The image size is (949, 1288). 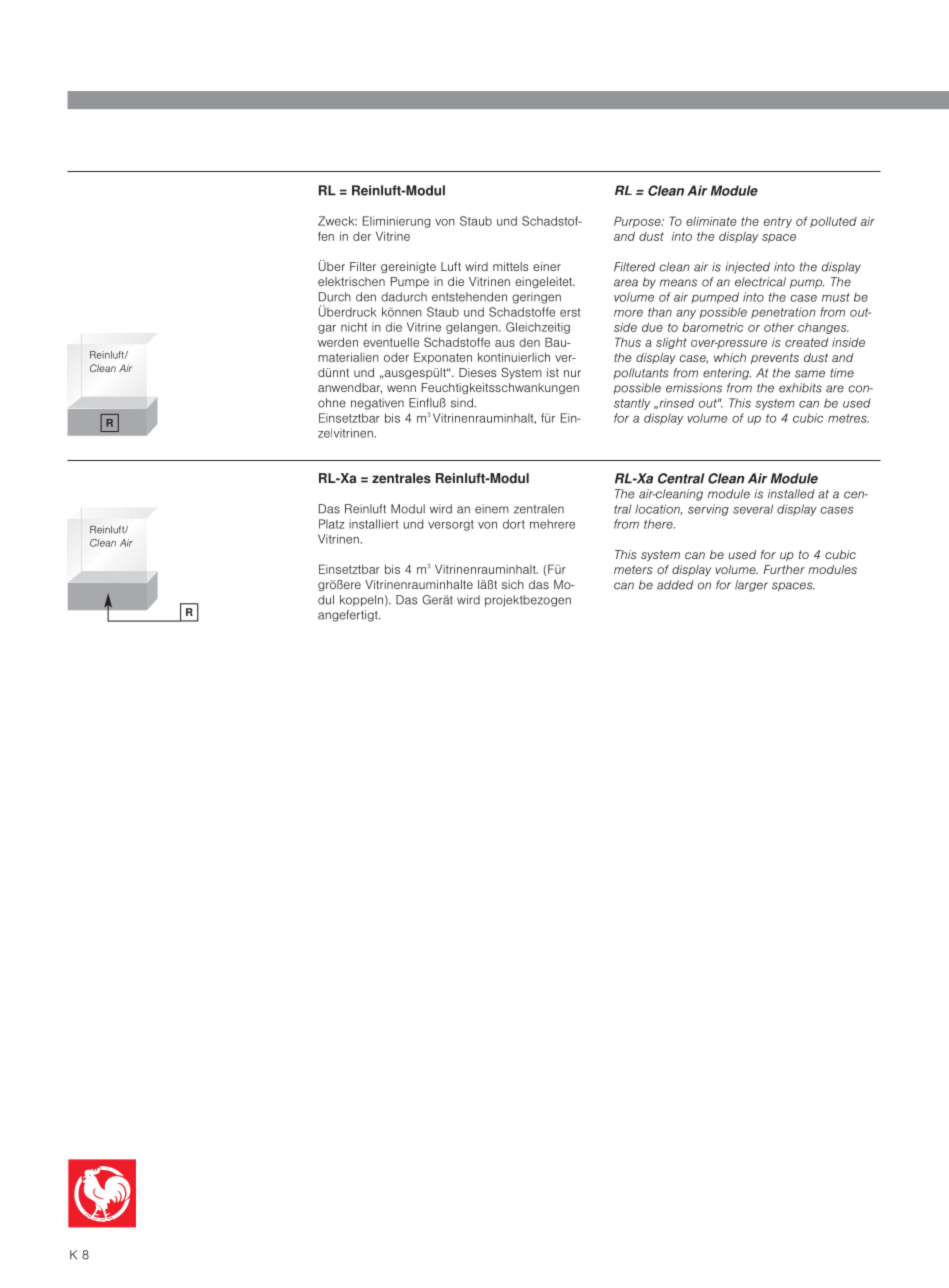 I want to click on Purpose, so click(x=638, y=222).
